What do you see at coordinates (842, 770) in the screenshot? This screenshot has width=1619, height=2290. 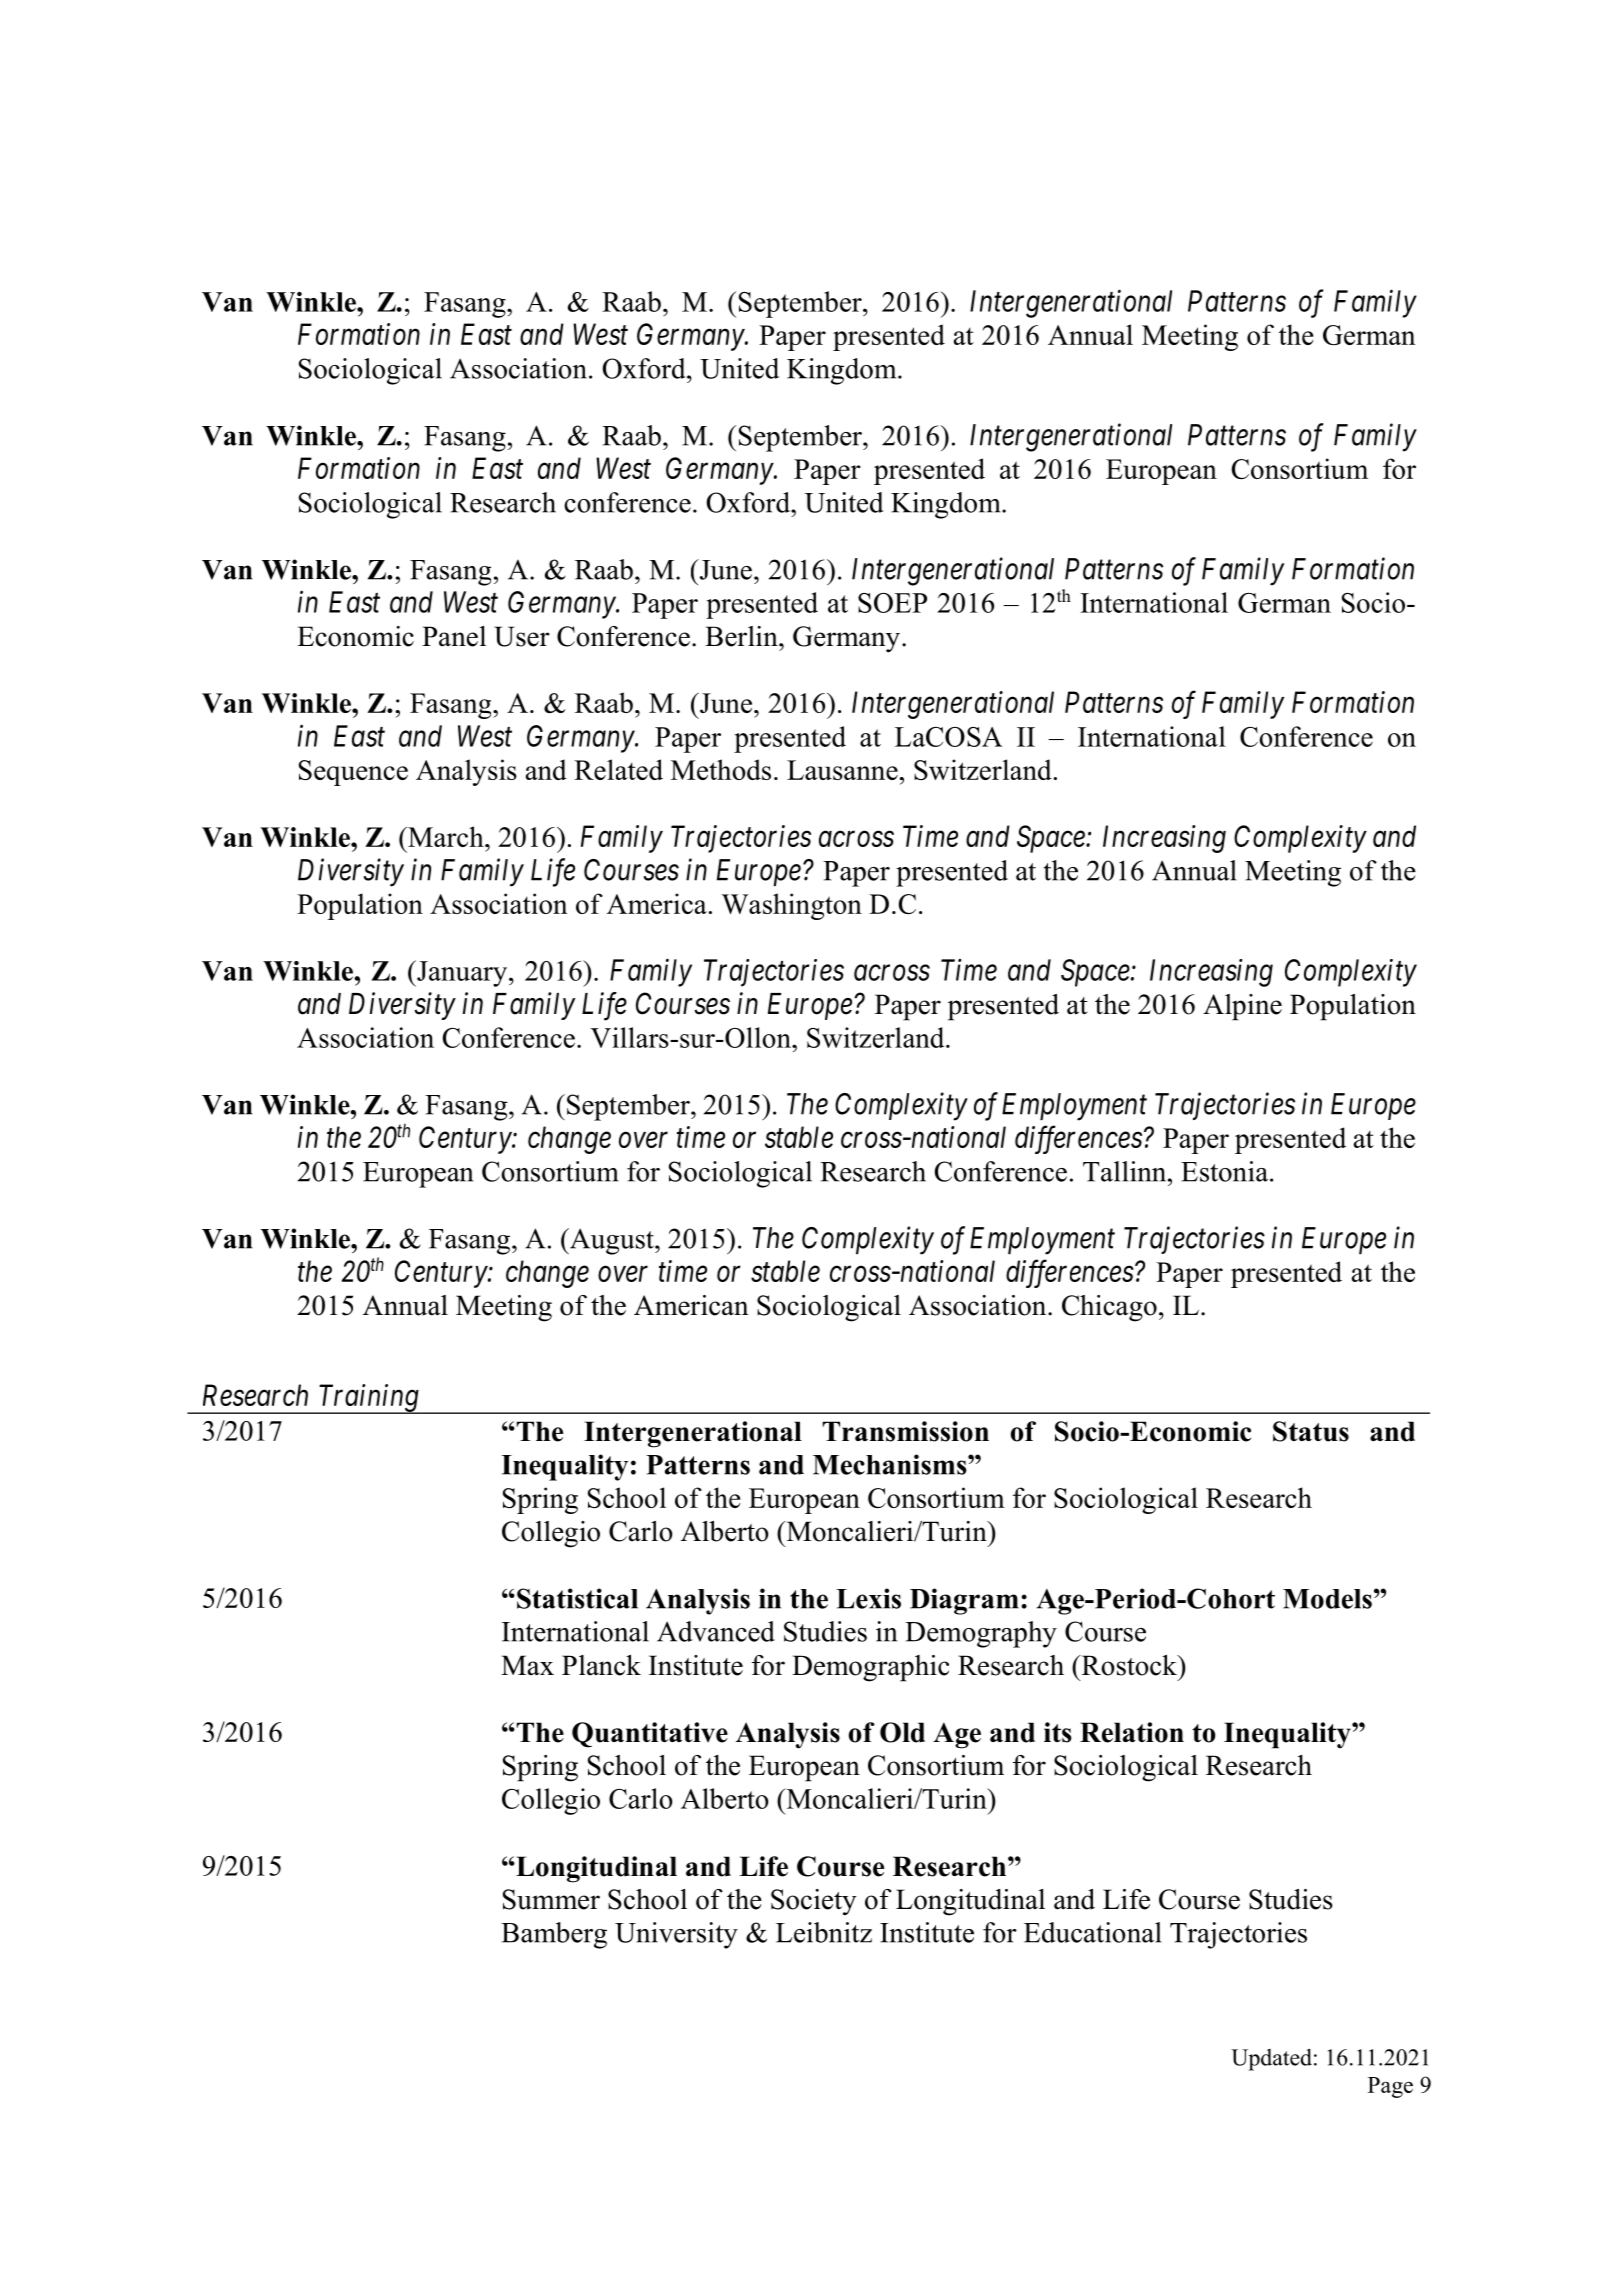 I see `Lausanne` at bounding box center [842, 770].
